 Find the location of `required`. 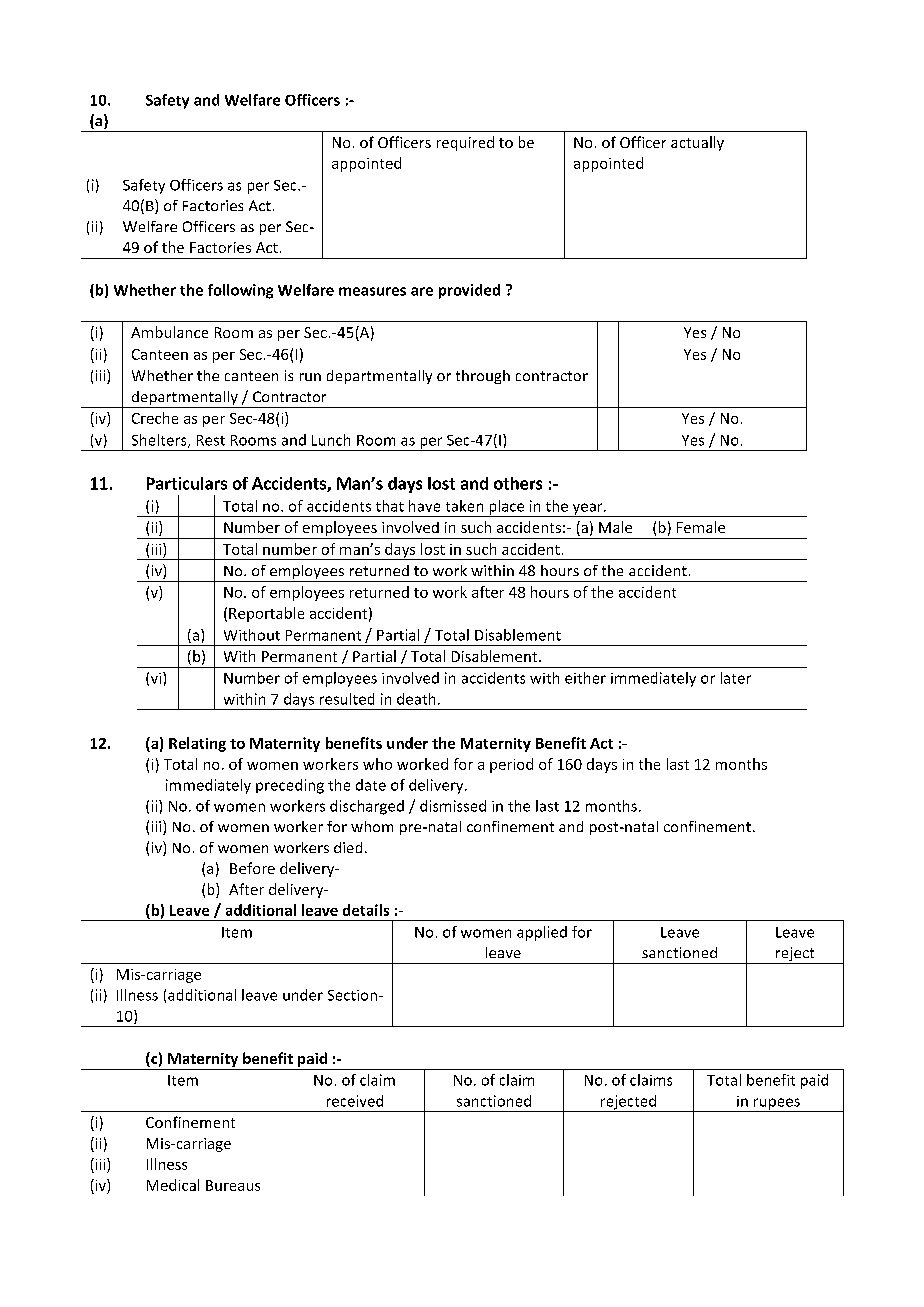

required is located at coordinates (465, 143).
